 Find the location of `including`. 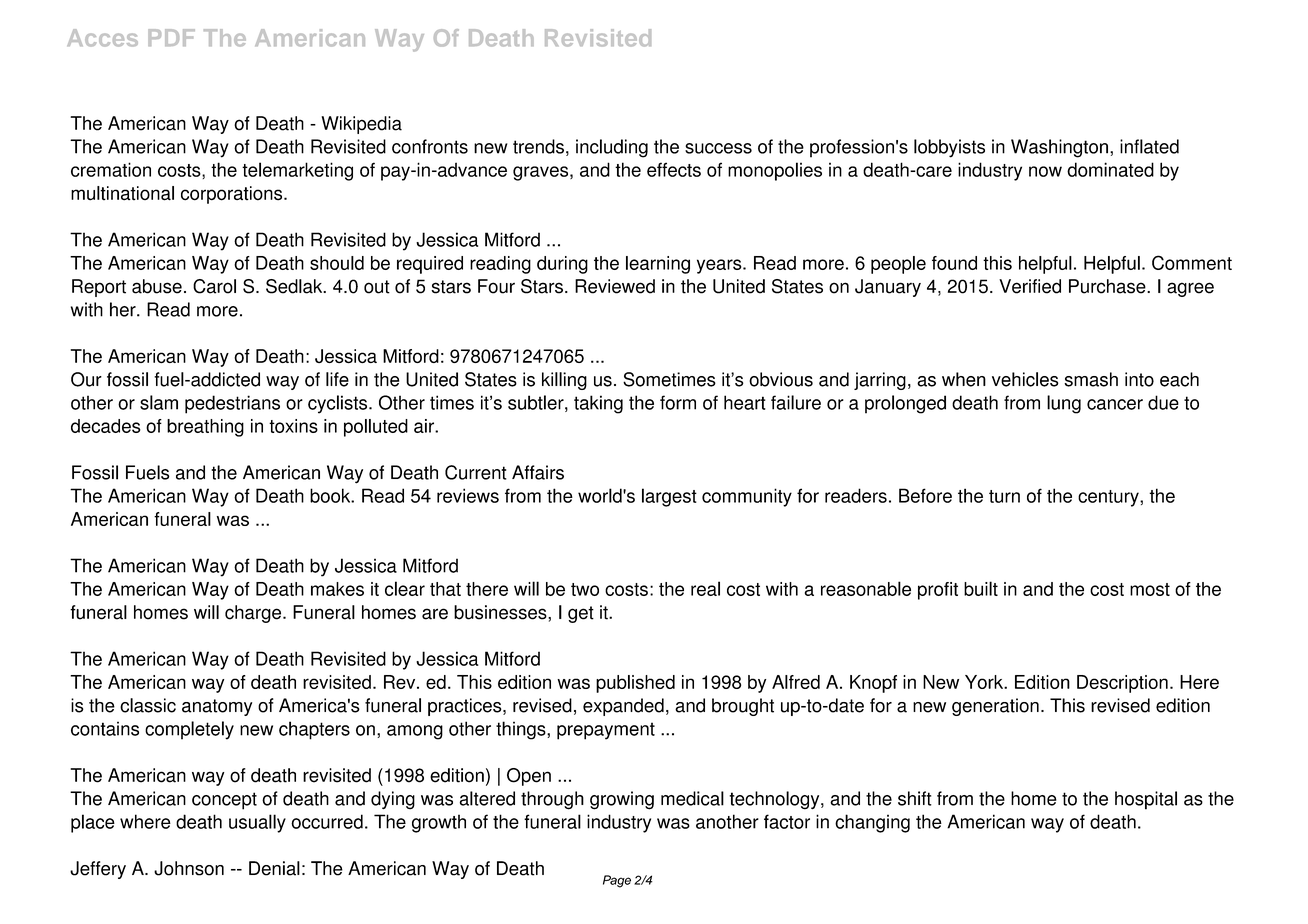

including is located at coordinates (612, 148).
